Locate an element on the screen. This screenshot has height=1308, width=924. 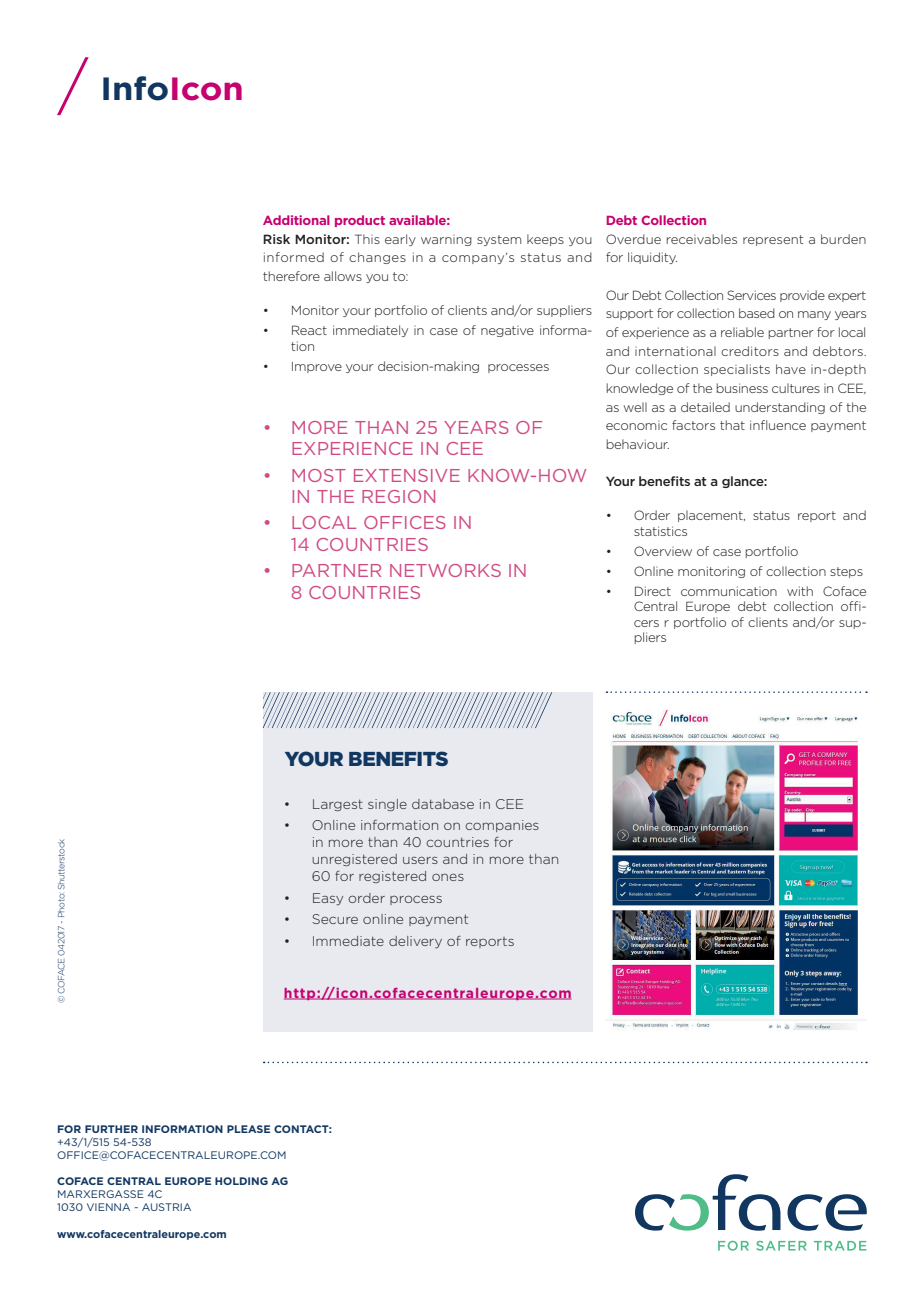
Risk is located at coordinates (276, 239).
